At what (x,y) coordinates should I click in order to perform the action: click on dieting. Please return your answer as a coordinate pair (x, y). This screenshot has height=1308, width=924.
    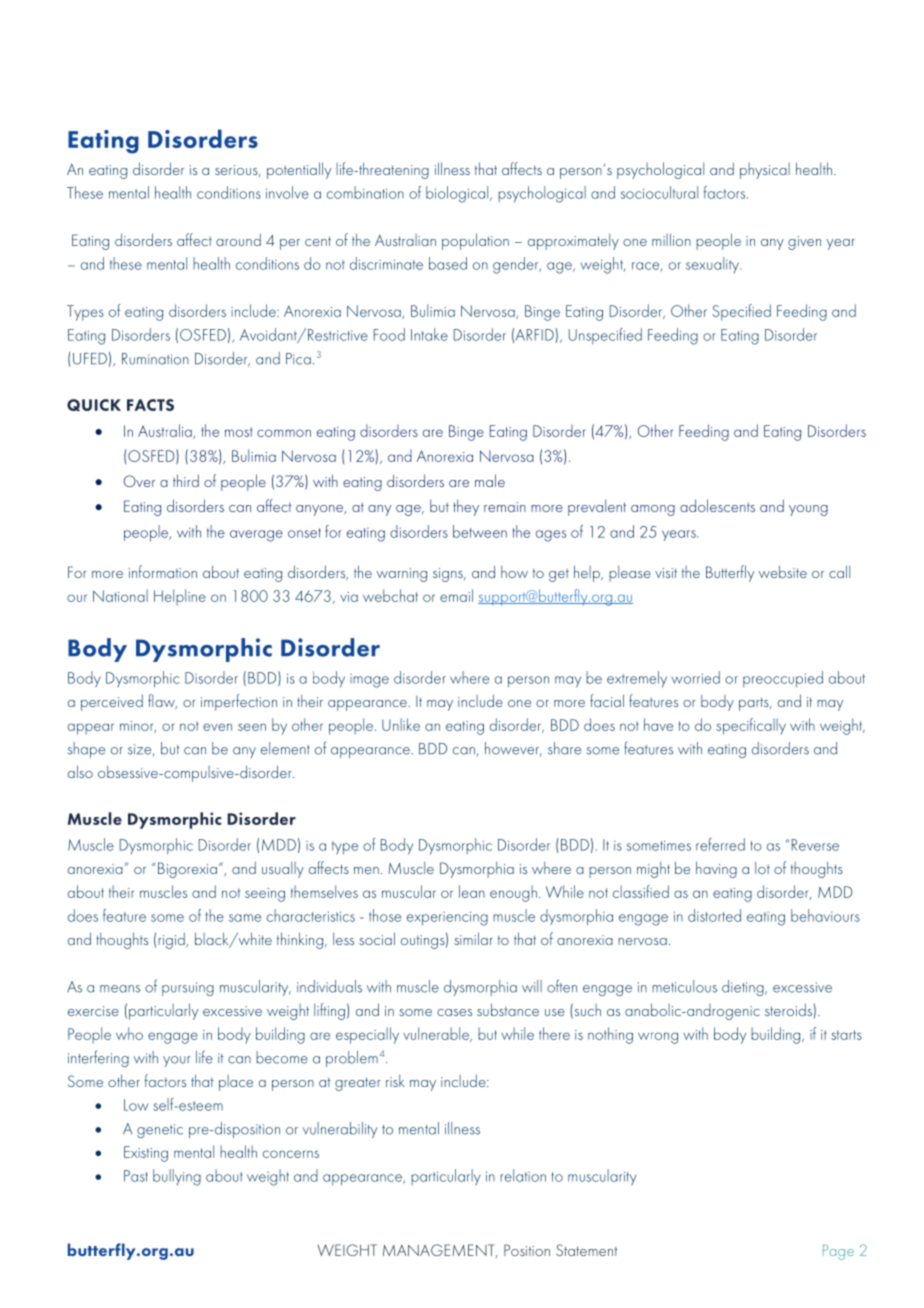
    Looking at the image, I should click on (744, 988).
